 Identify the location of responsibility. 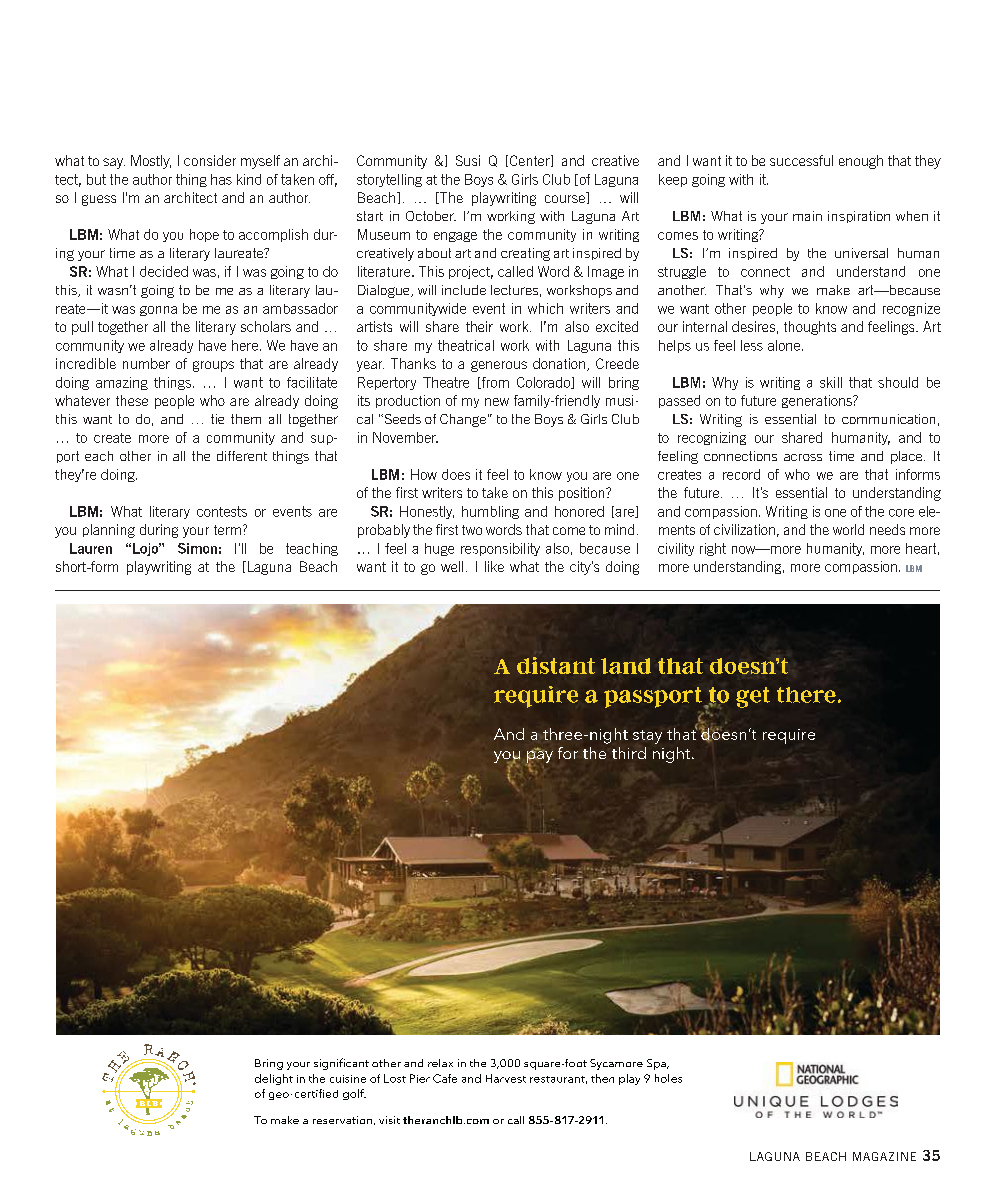
(500, 549).
